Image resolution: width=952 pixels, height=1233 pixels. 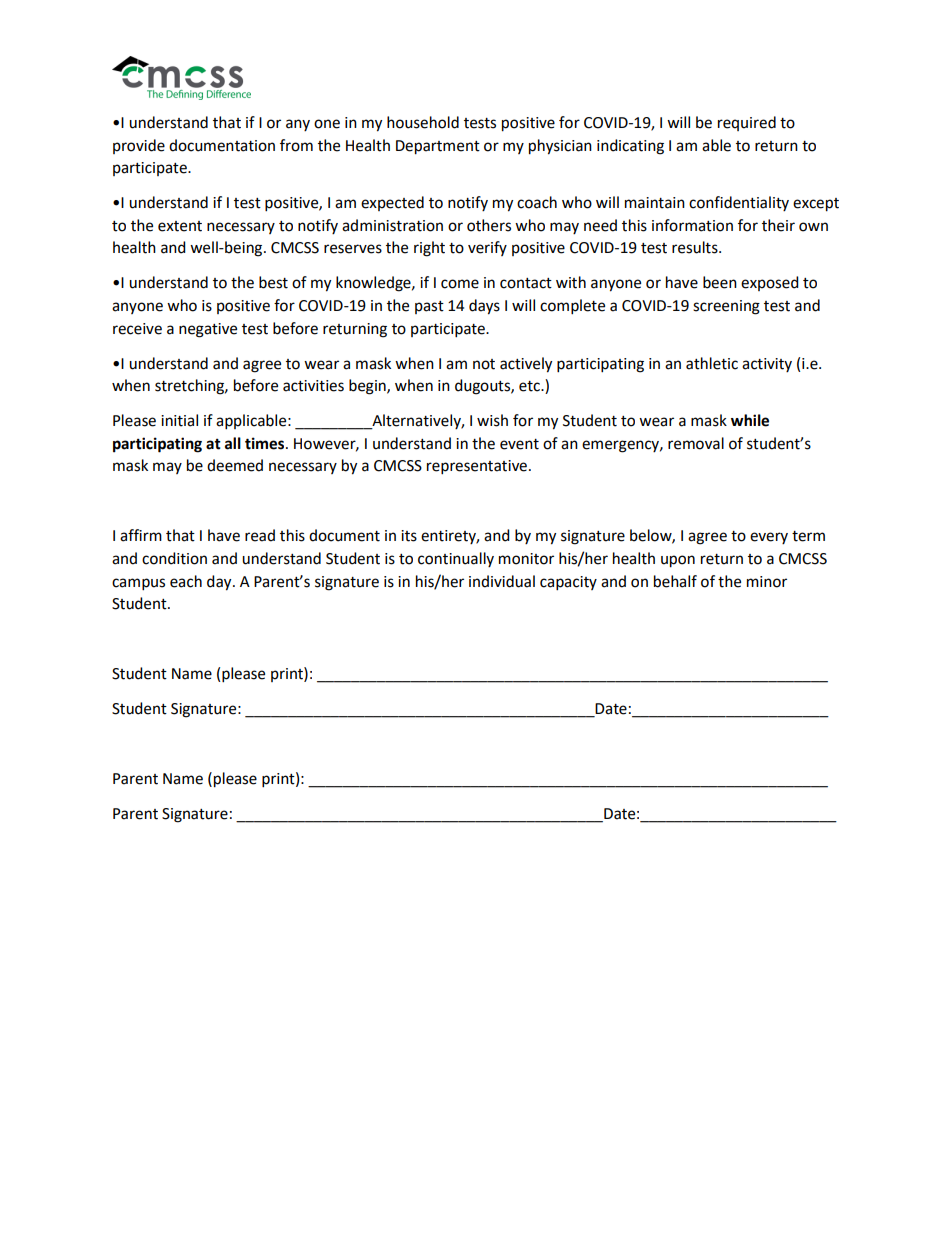 What do you see at coordinates (296, 145) in the page?
I see `from` at bounding box center [296, 145].
